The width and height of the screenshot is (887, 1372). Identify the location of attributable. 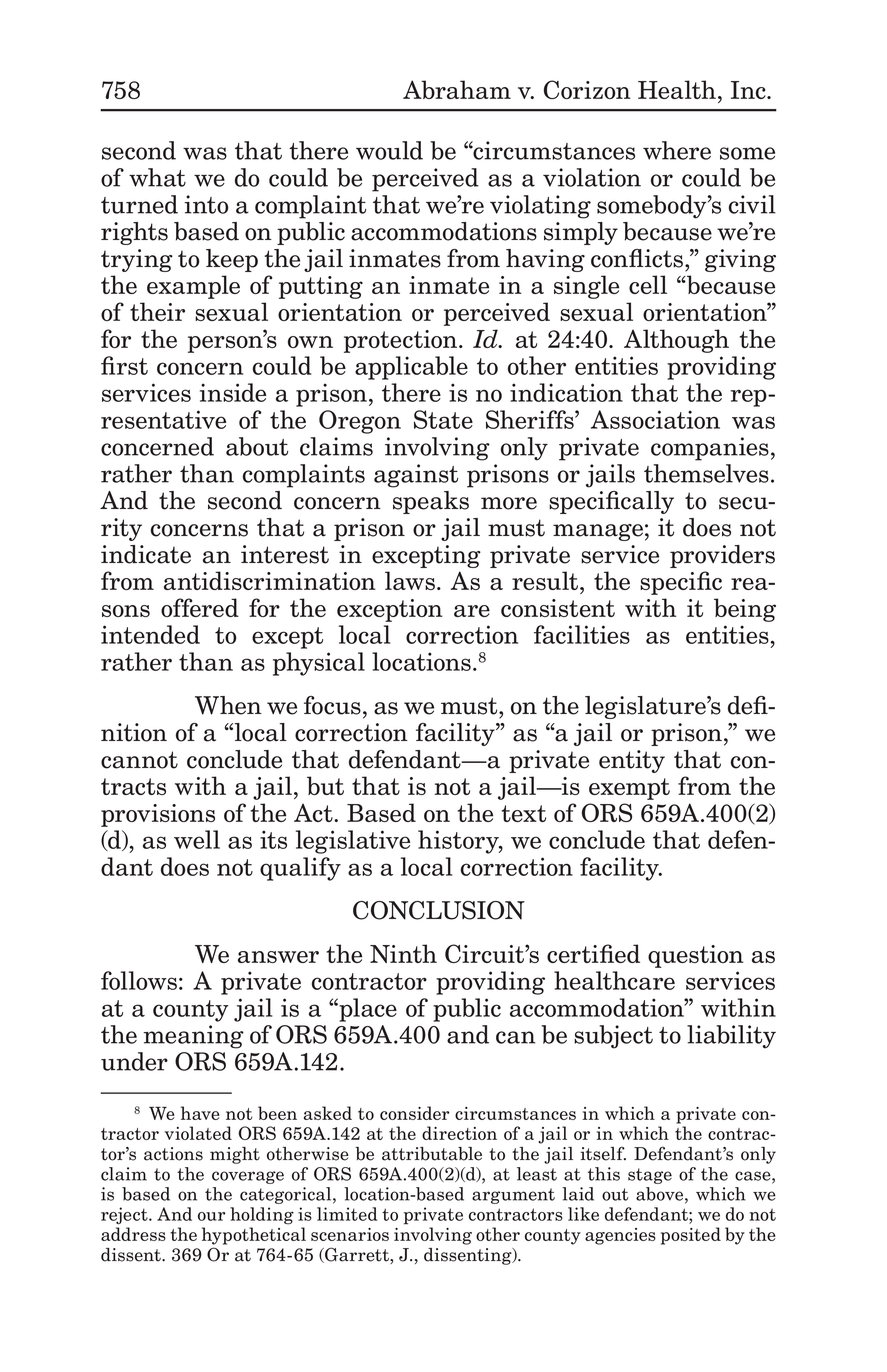
(432, 1154).
